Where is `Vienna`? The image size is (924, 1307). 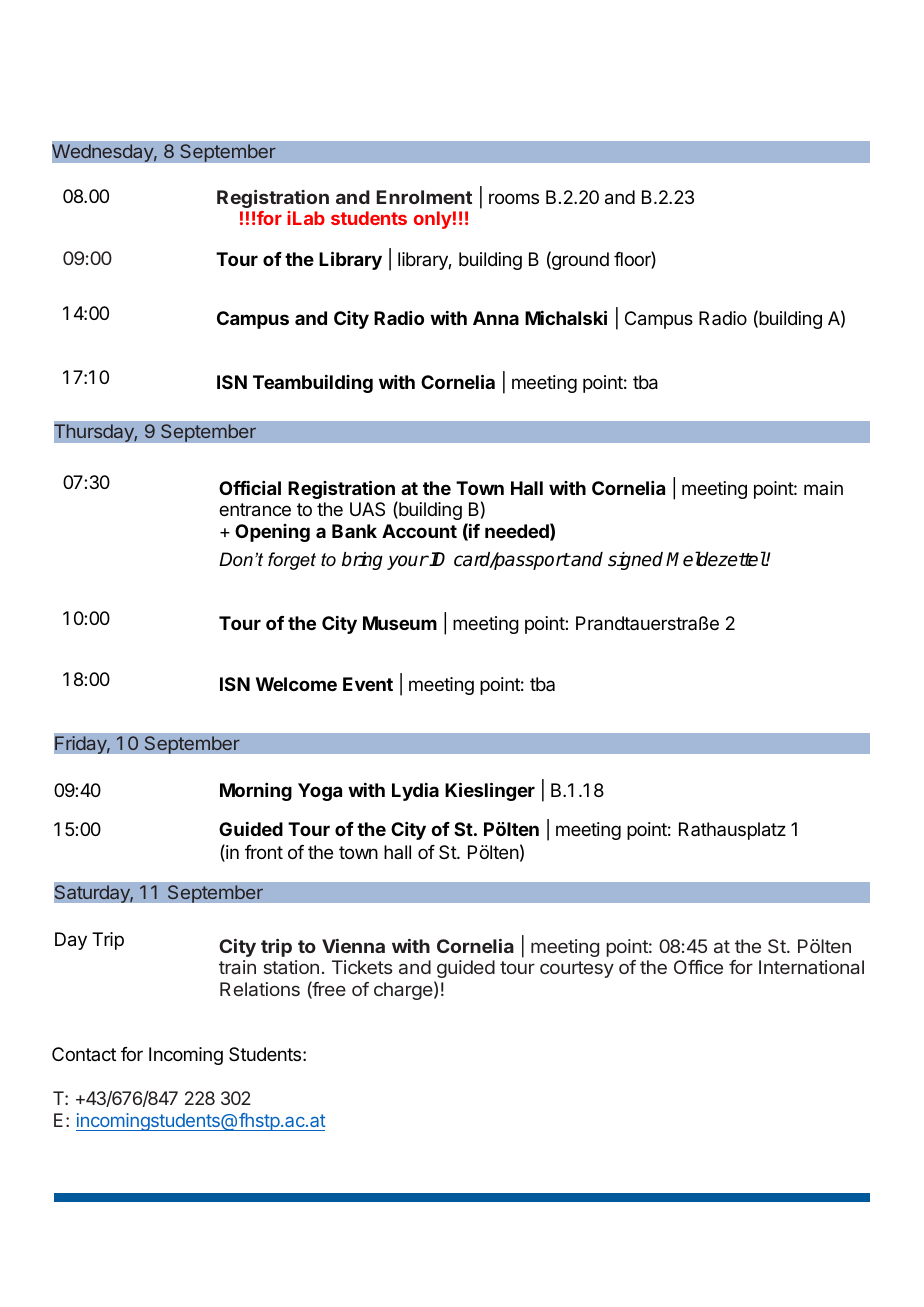
Vienna is located at coordinates (353, 946).
